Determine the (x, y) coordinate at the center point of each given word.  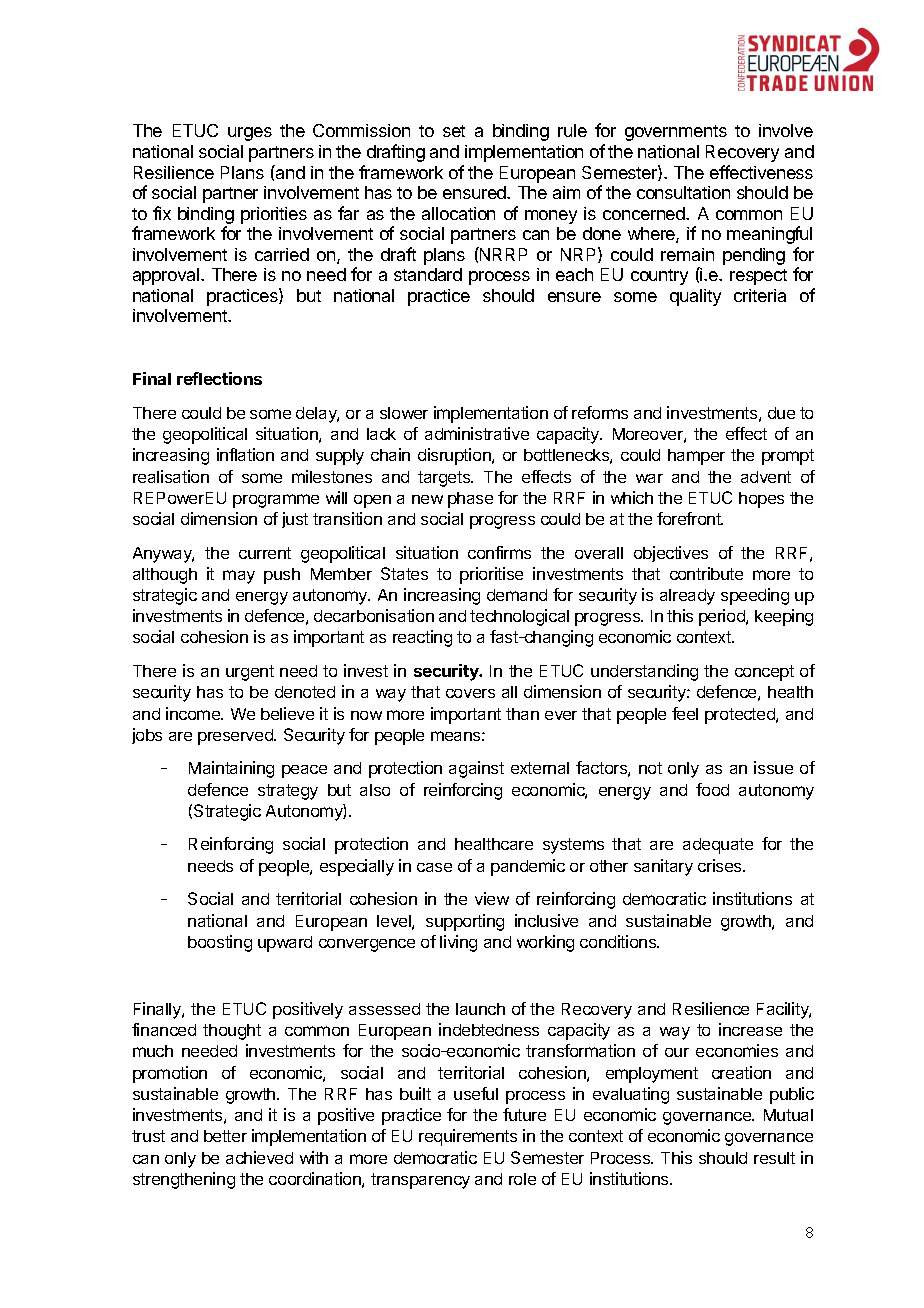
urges (250, 134)
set (454, 131)
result (774, 1158)
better (225, 1136)
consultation (683, 192)
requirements (468, 1137)
